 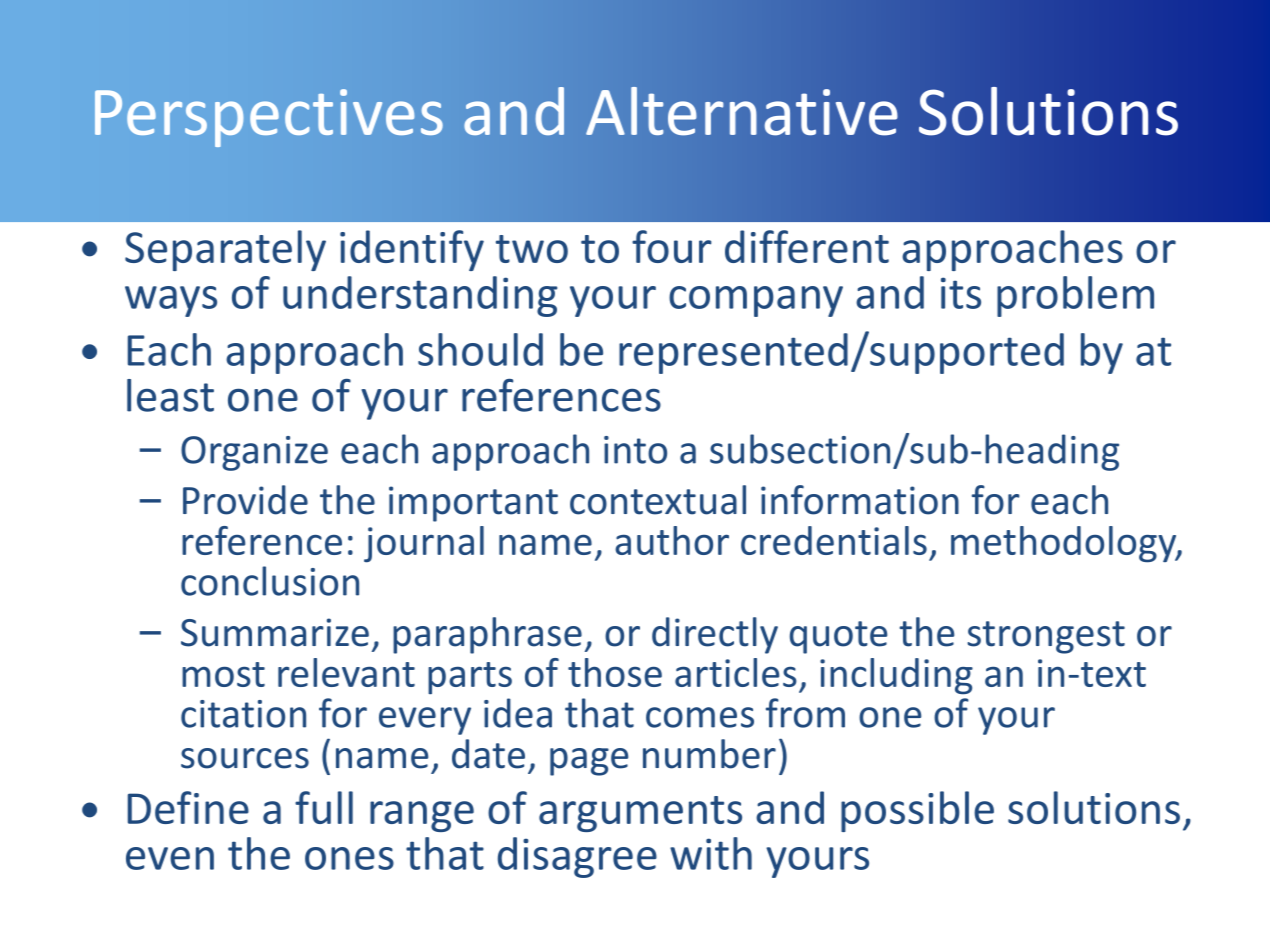 What do you see at coordinates (715, 635) in the page?
I see `directly` at bounding box center [715, 635].
